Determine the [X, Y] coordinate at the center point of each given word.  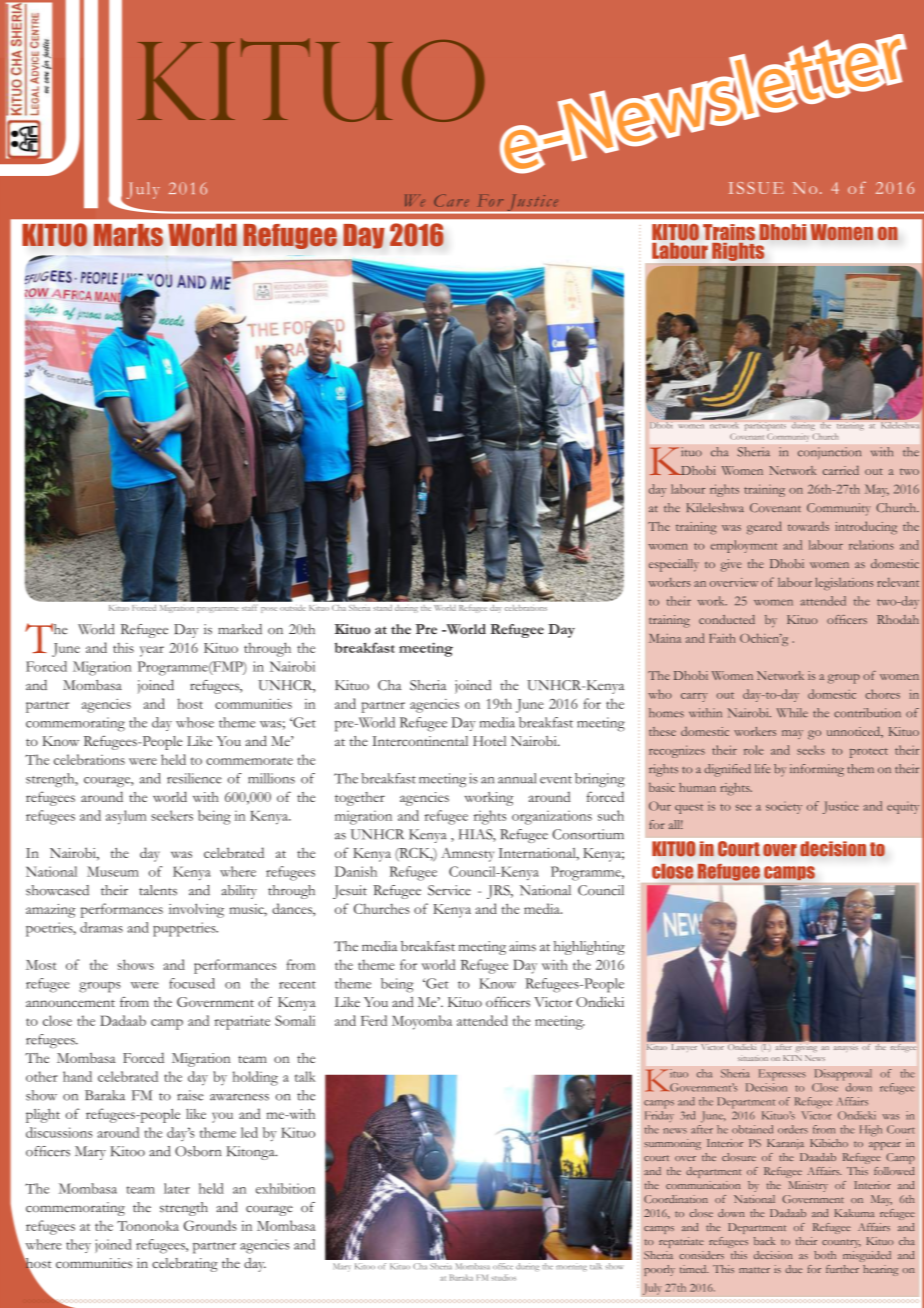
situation [753, 1058]
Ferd [374, 1020]
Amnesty [467, 854]
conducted [727, 619]
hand [77, 1076]
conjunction [829, 453]
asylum [126, 817]
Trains [729, 233]
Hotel [489, 741]
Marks [128, 235]
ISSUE [756, 188]
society [784, 808]
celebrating [185, 1265]
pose [269, 610]
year [152, 651]
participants [765, 426]
